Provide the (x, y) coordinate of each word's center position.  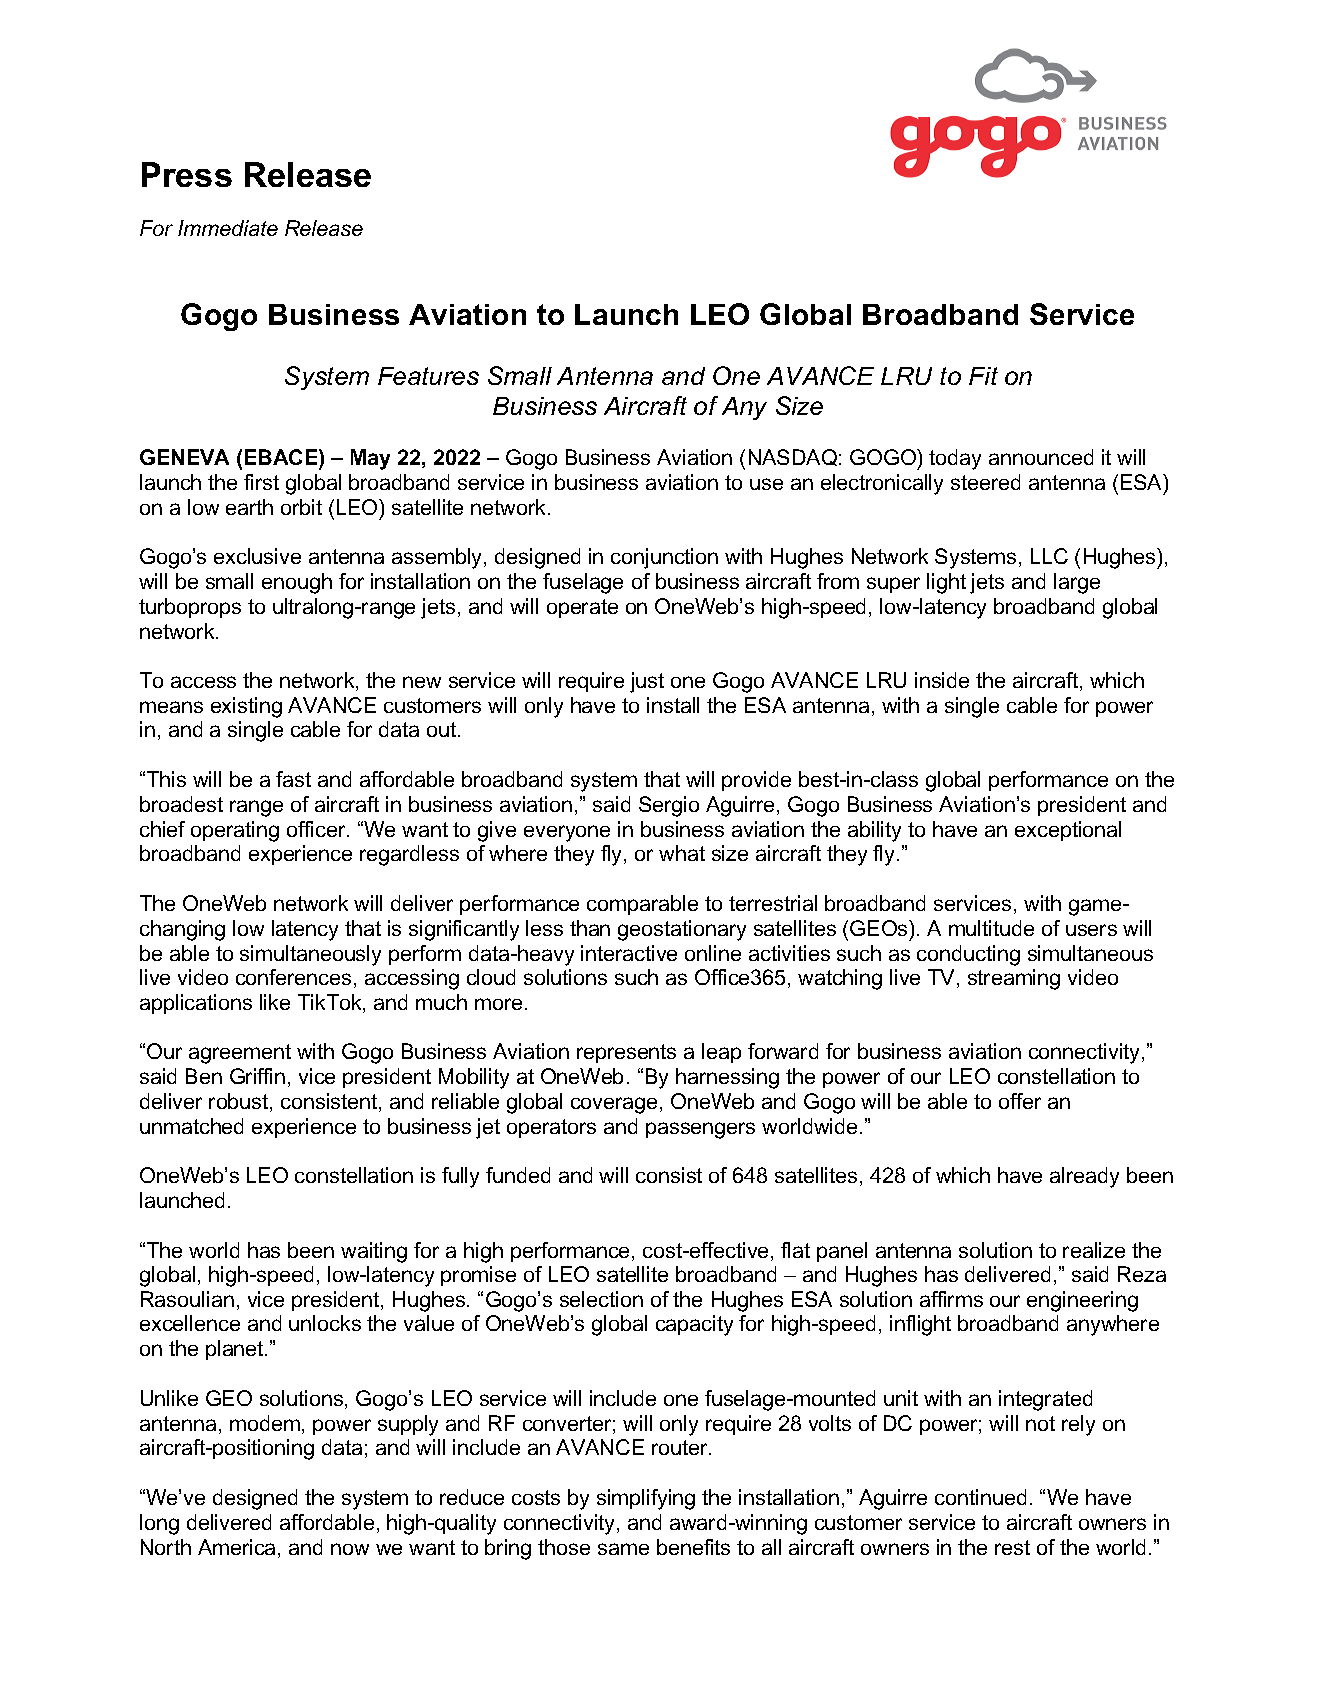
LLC (1049, 556)
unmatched (191, 1126)
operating (235, 831)
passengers (700, 1130)
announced (1041, 457)
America (238, 1548)
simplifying (646, 1499)
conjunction (664, 558)
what (682, 853)
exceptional (1068, 831)
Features (428, 376)
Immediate (228, 228)
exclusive (257, 556)
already (1084, 1177)
